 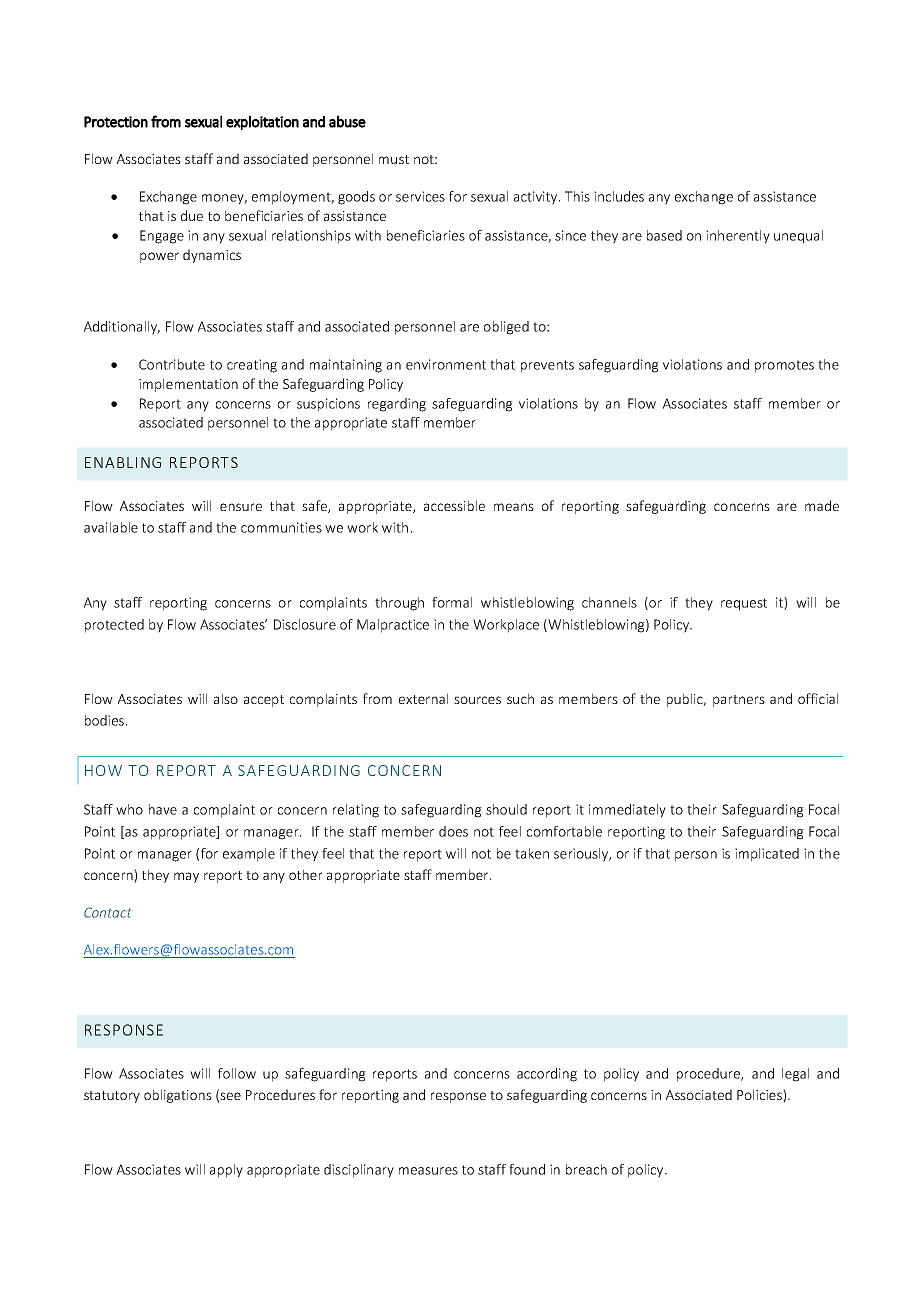 I want to click on request, so click(x=744, y=604).
